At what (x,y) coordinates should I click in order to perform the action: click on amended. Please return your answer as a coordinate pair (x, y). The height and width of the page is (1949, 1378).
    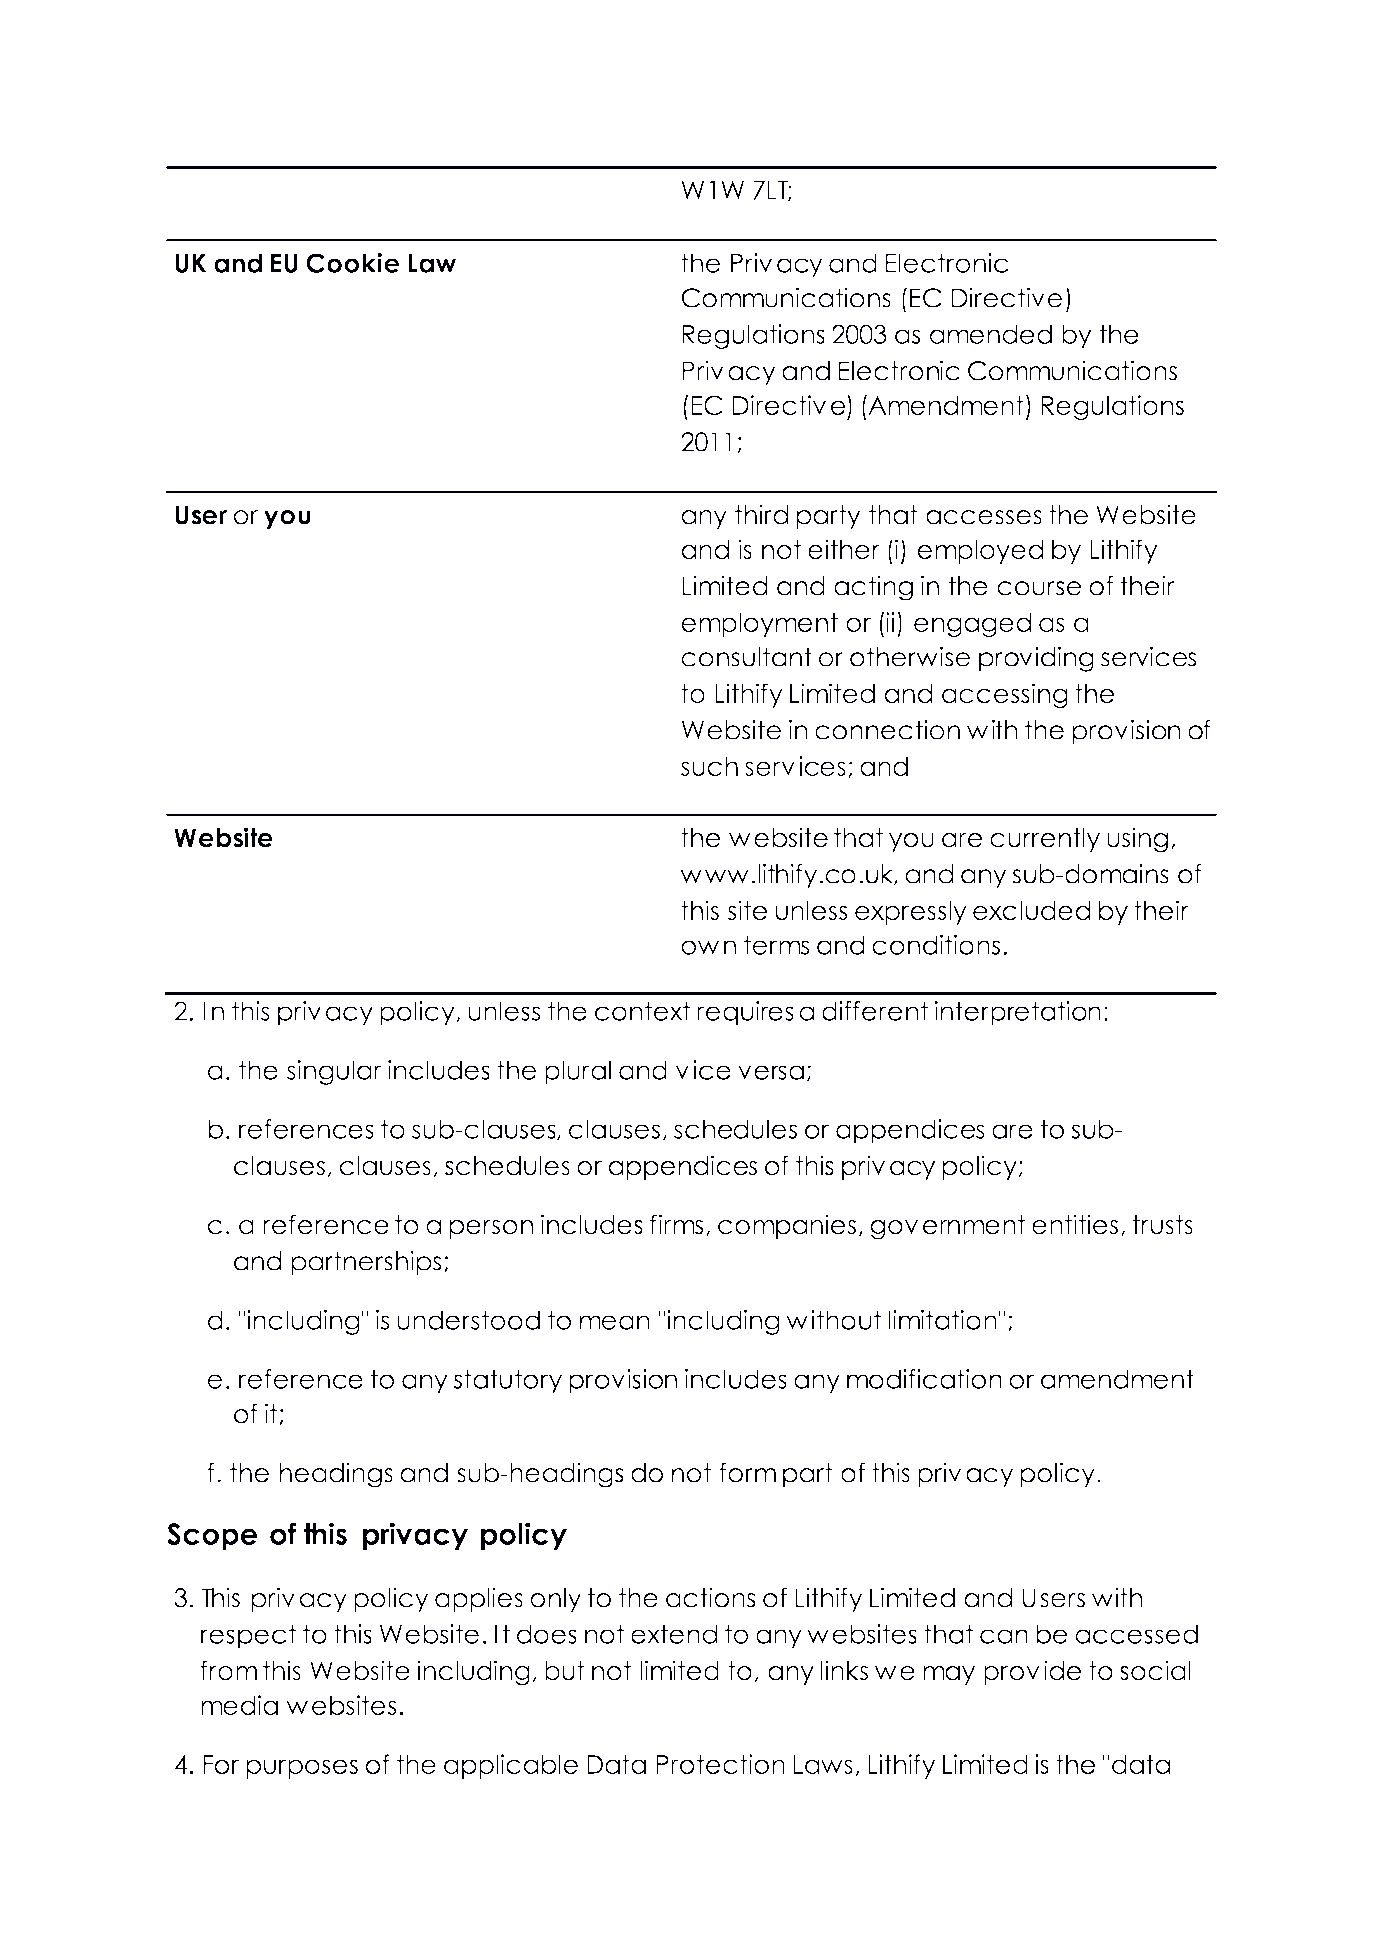
    Looking at the image, I should click on (991, 334).
